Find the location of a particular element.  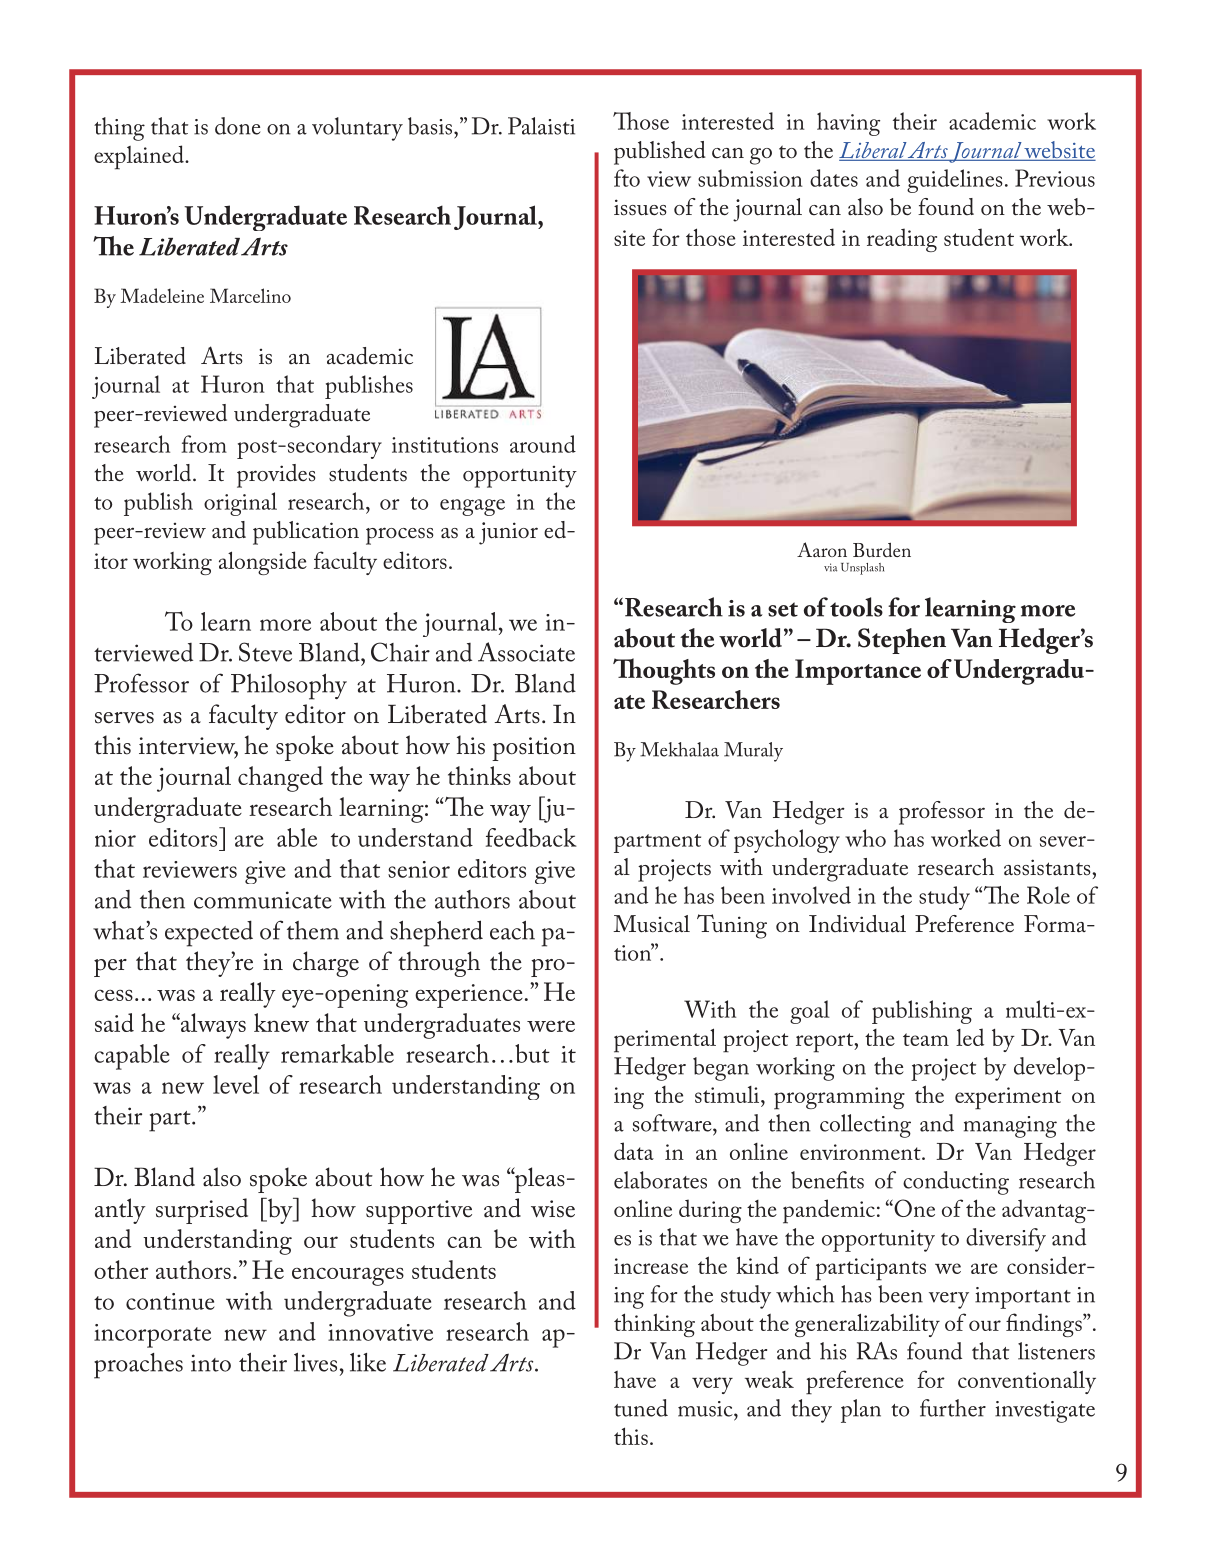

guidelines is located at coordinates (955, 181).
